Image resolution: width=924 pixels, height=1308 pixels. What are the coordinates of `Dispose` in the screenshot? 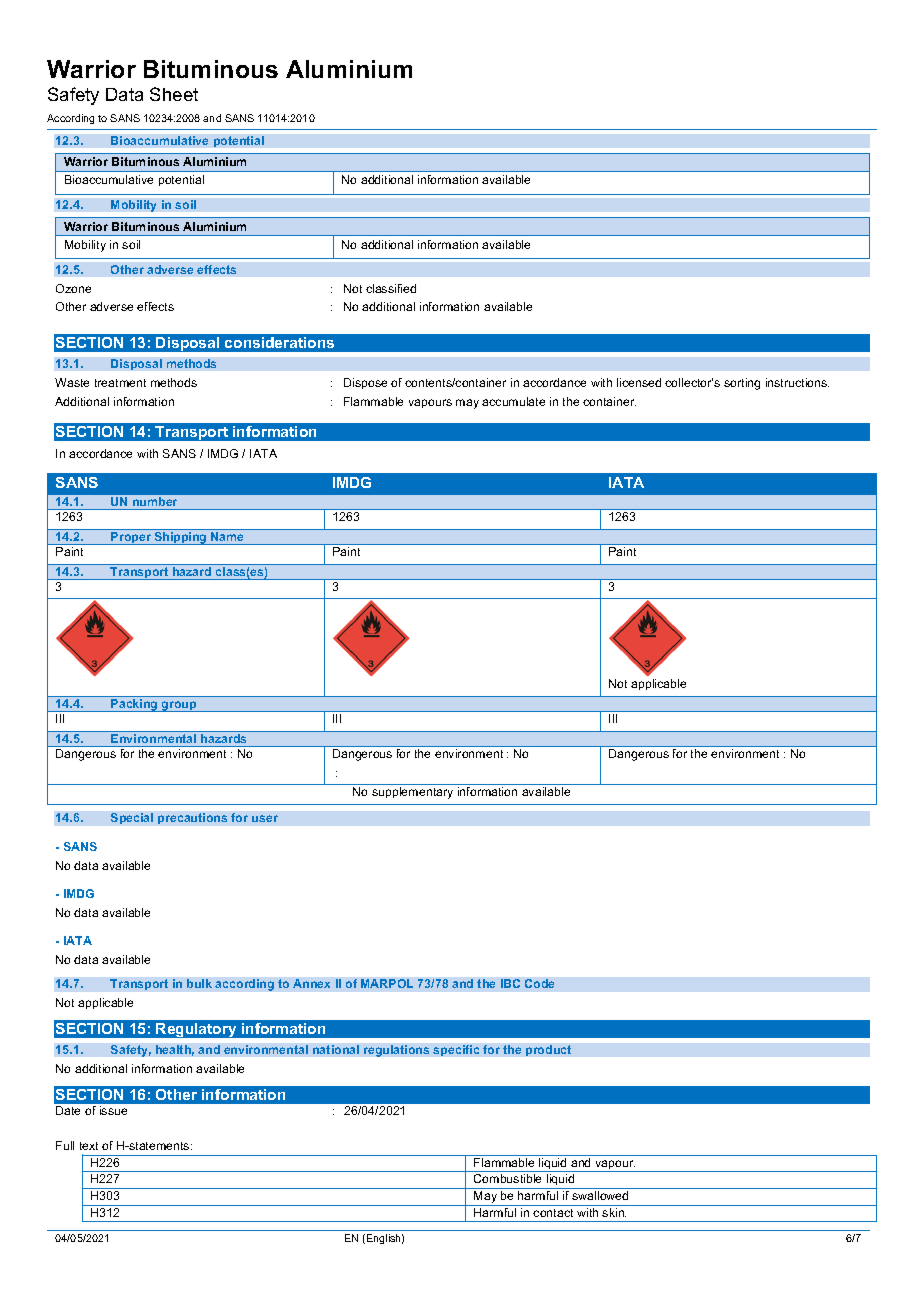 It's located at (365, 383).
